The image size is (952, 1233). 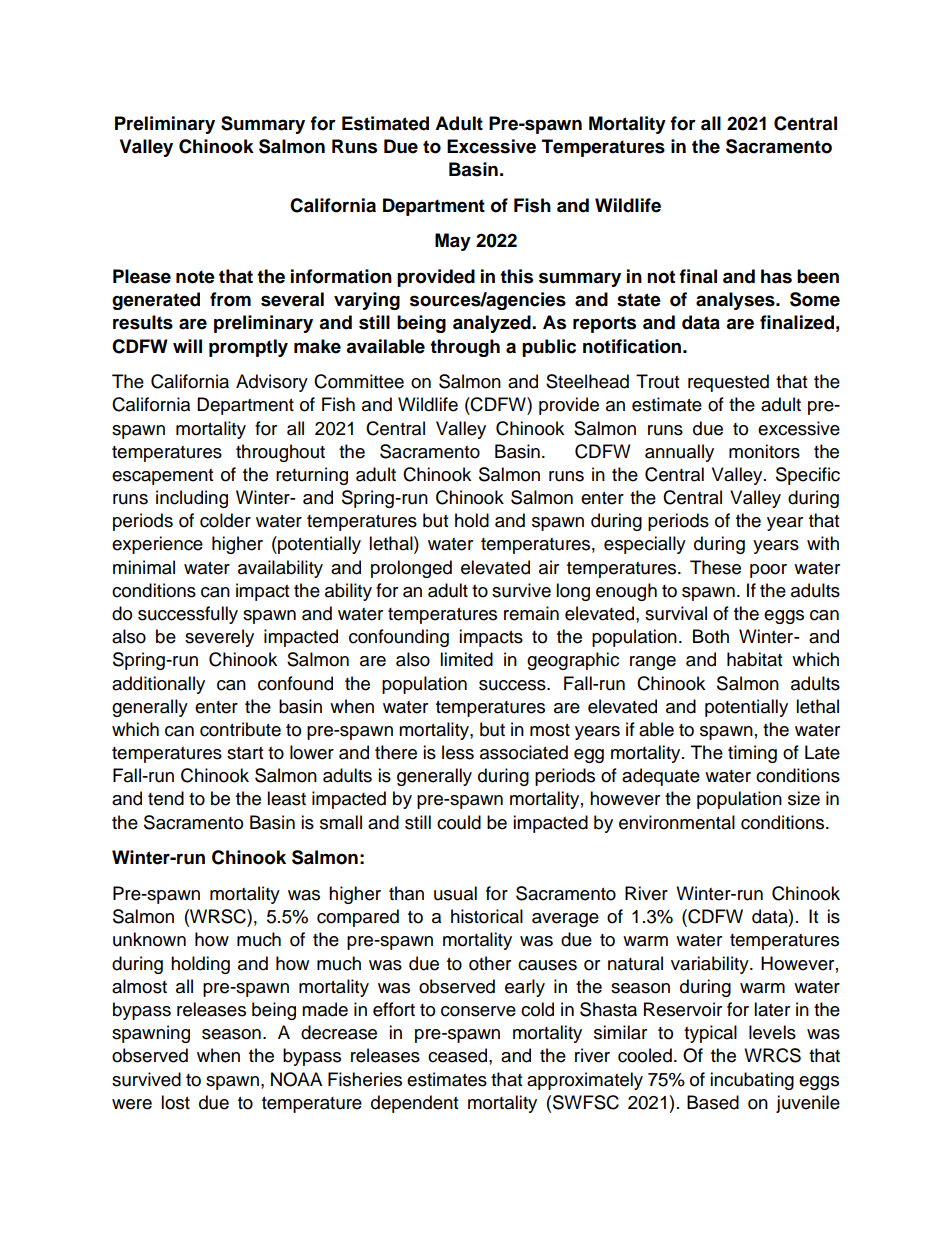 What do you see at coordinates (157, 545) in the image?
I see `experience` at bounding box center [157, 545].
